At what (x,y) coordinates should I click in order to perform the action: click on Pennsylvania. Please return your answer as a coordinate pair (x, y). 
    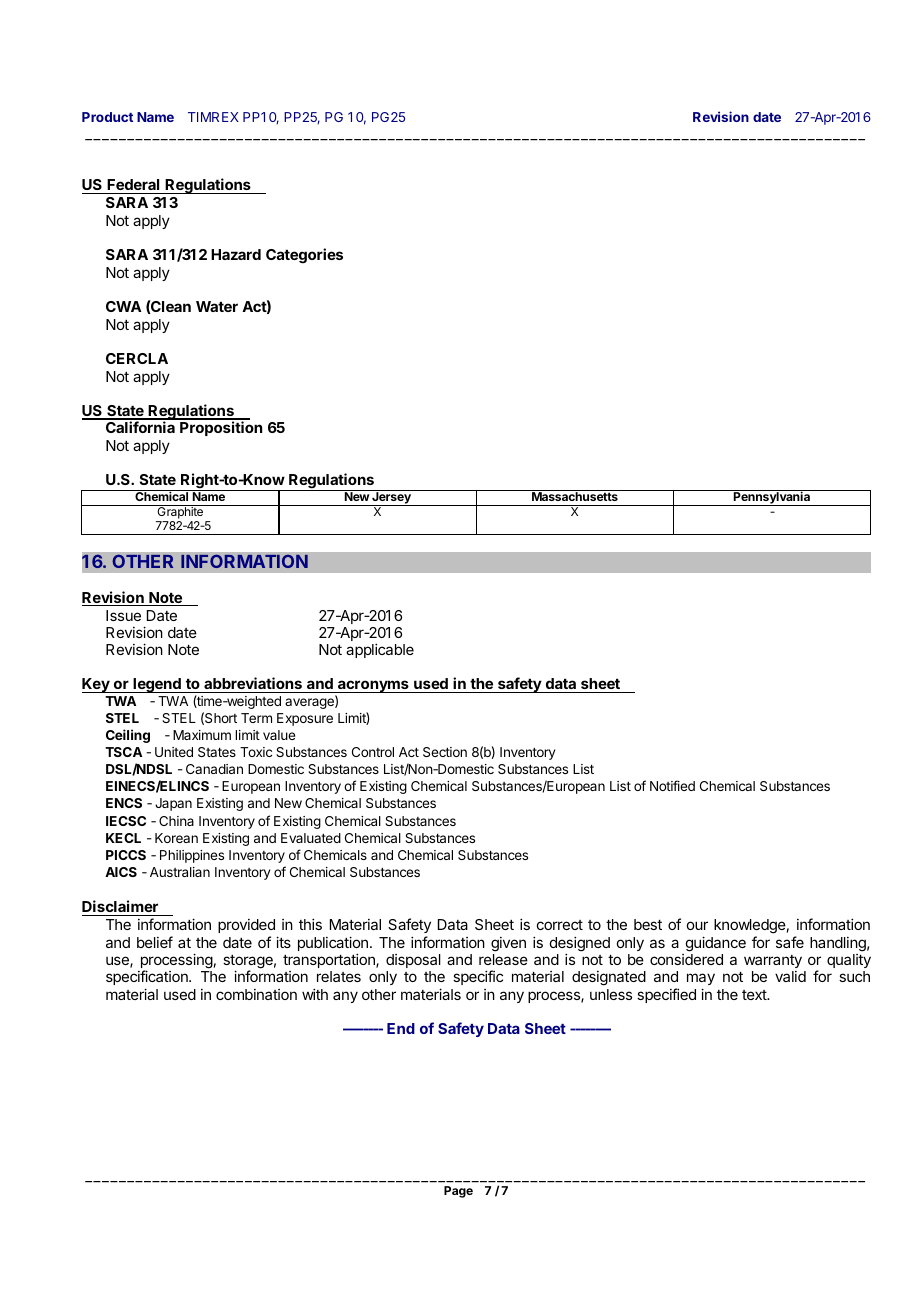
    Looking at the image, I should click on (772, 498).
